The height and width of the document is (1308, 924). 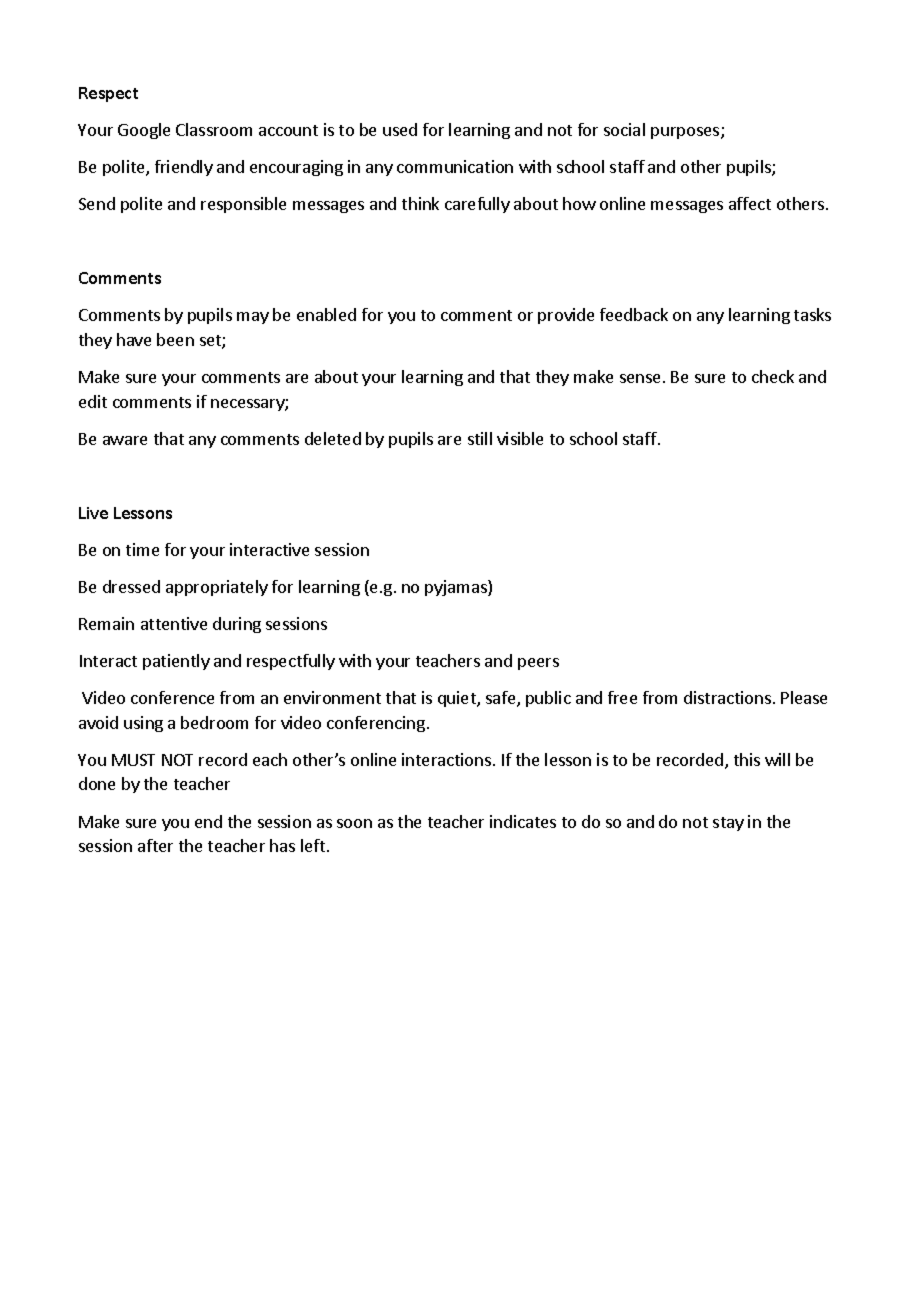 What do you see at coordinates (155, 845) in the document?
I see `after` at bounding box center [155, 845].
